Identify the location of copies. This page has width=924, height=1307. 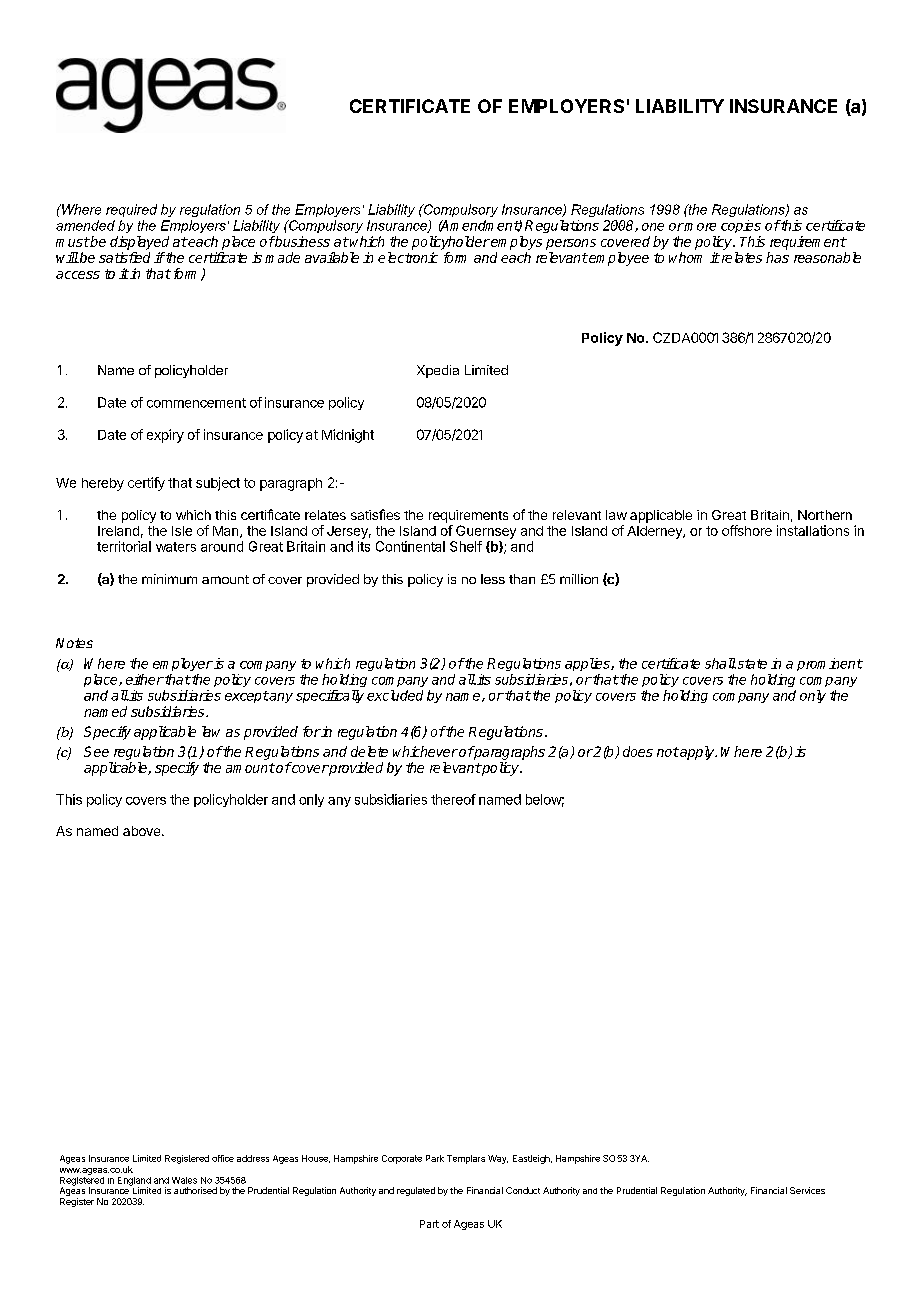
(741, 226).
